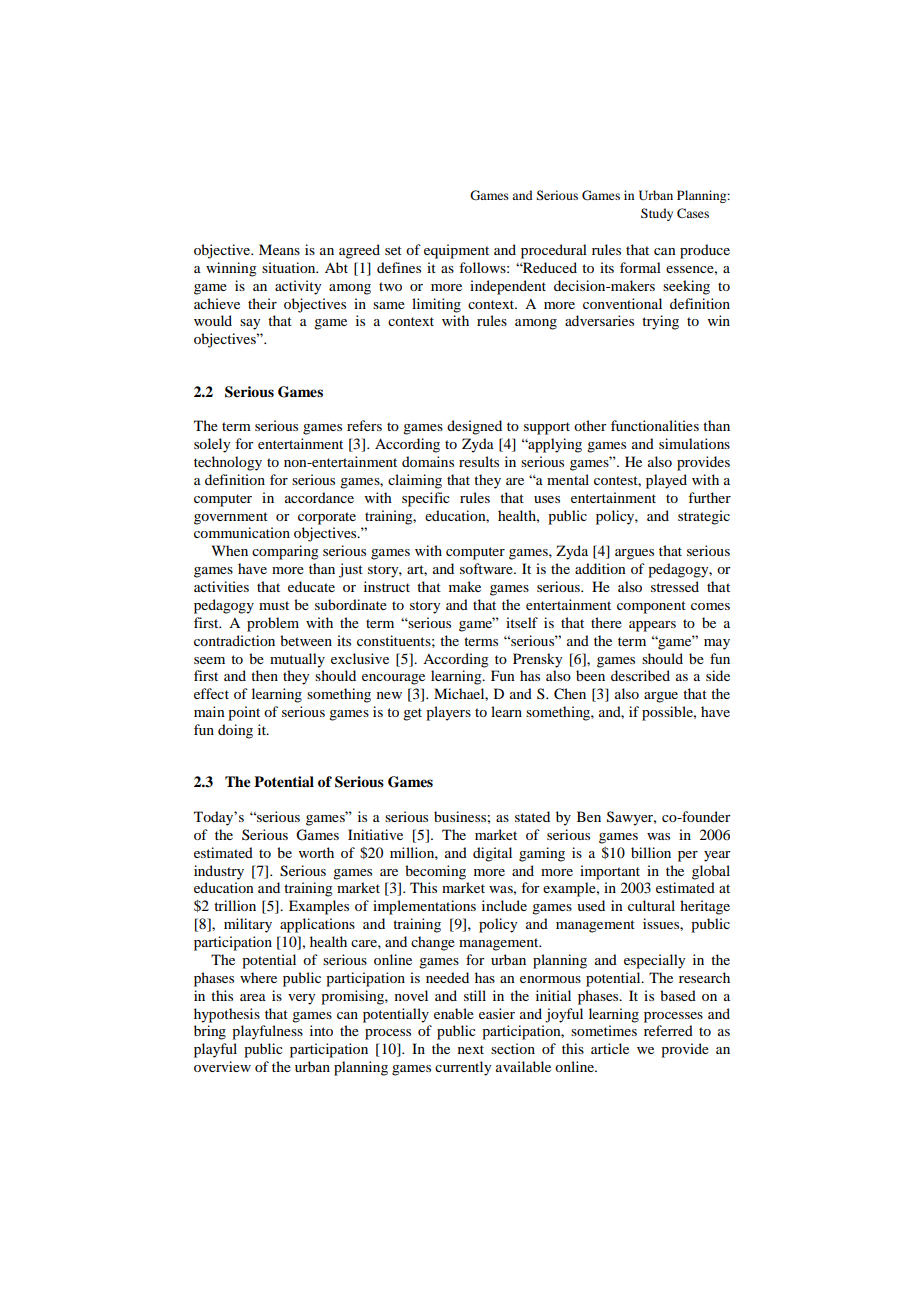 This screenshot has height=1308, width=924. What do you see at coordinates (321, 1030) in the screenshot?
I see `into` at bounding box center [321, 1030].
